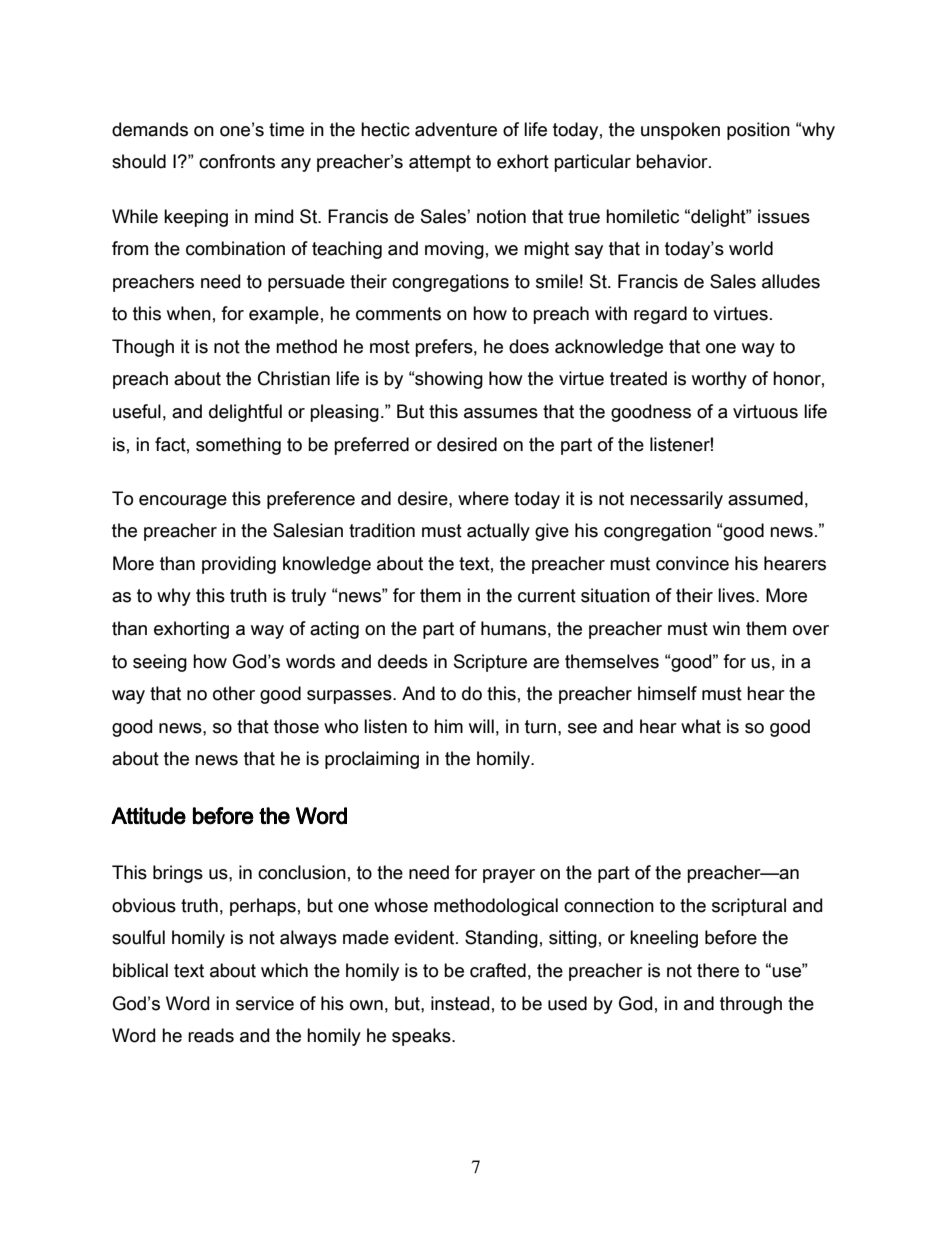 This image has width=952, height=1233. I want to click on attempt, so click(440, 163).
